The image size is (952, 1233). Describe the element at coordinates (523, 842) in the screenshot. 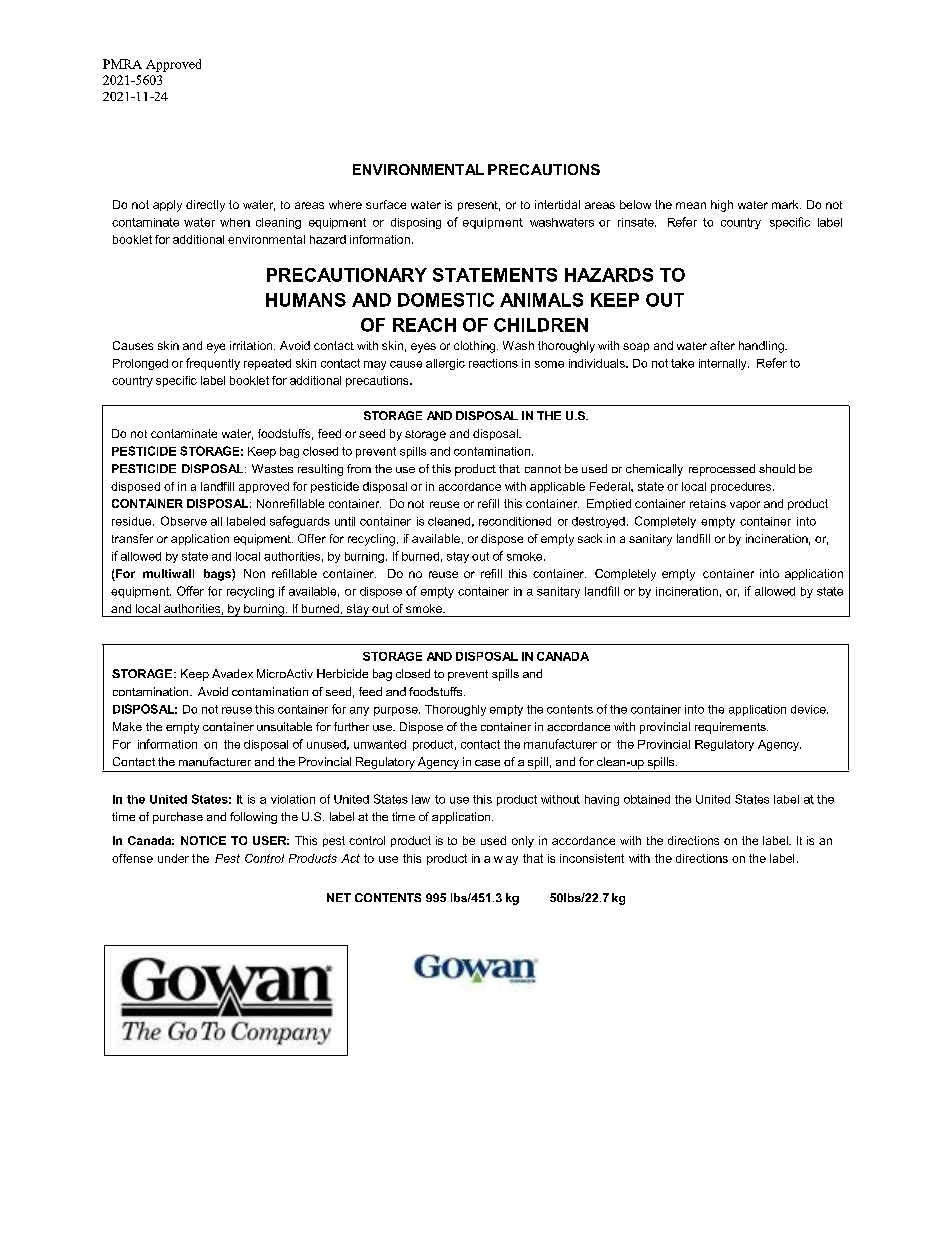

I see `only` at that location.
